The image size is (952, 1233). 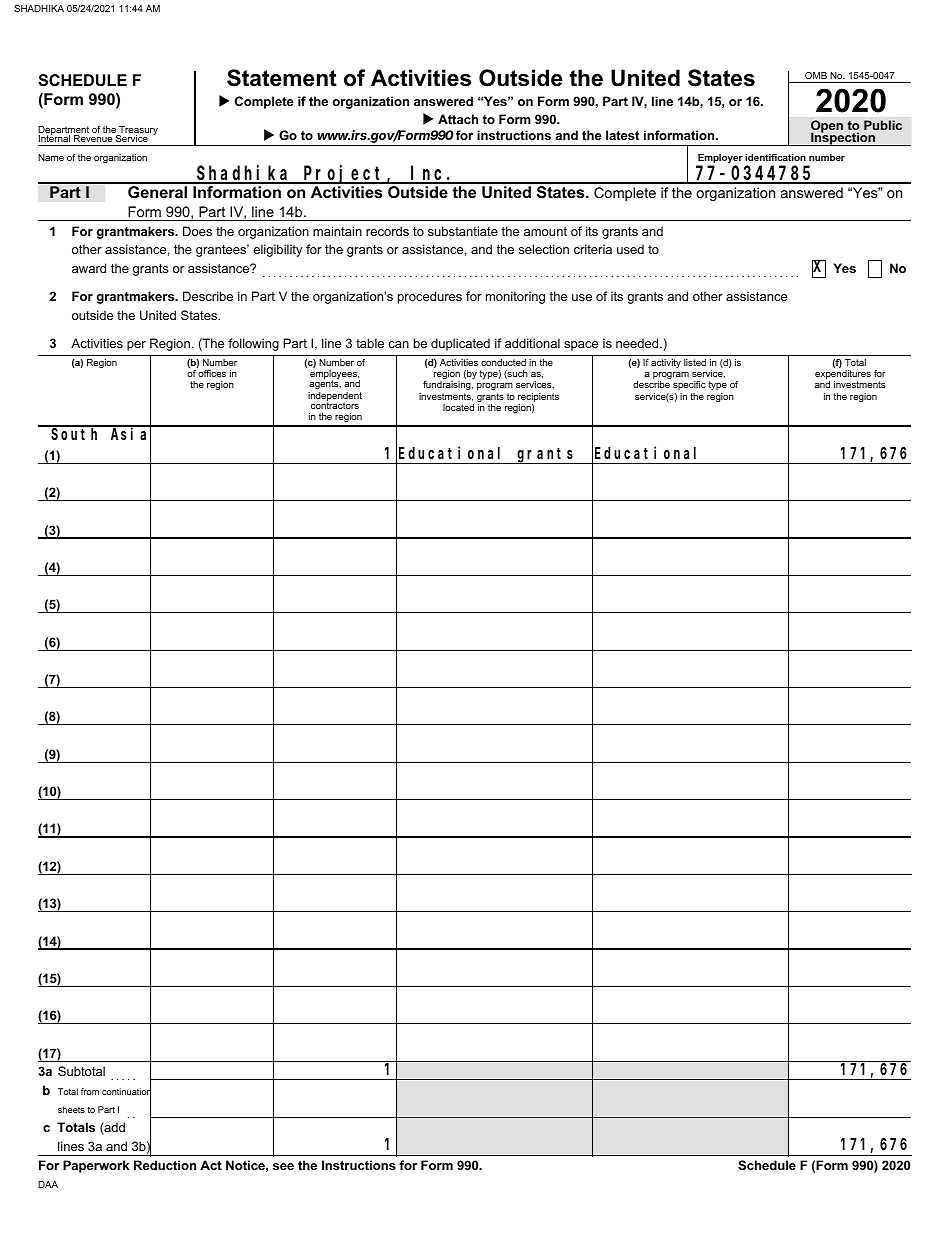 What do you see at coordinates (458, 119) in the screenshot?
I see `Attach` at bounding box center [458, 119].
